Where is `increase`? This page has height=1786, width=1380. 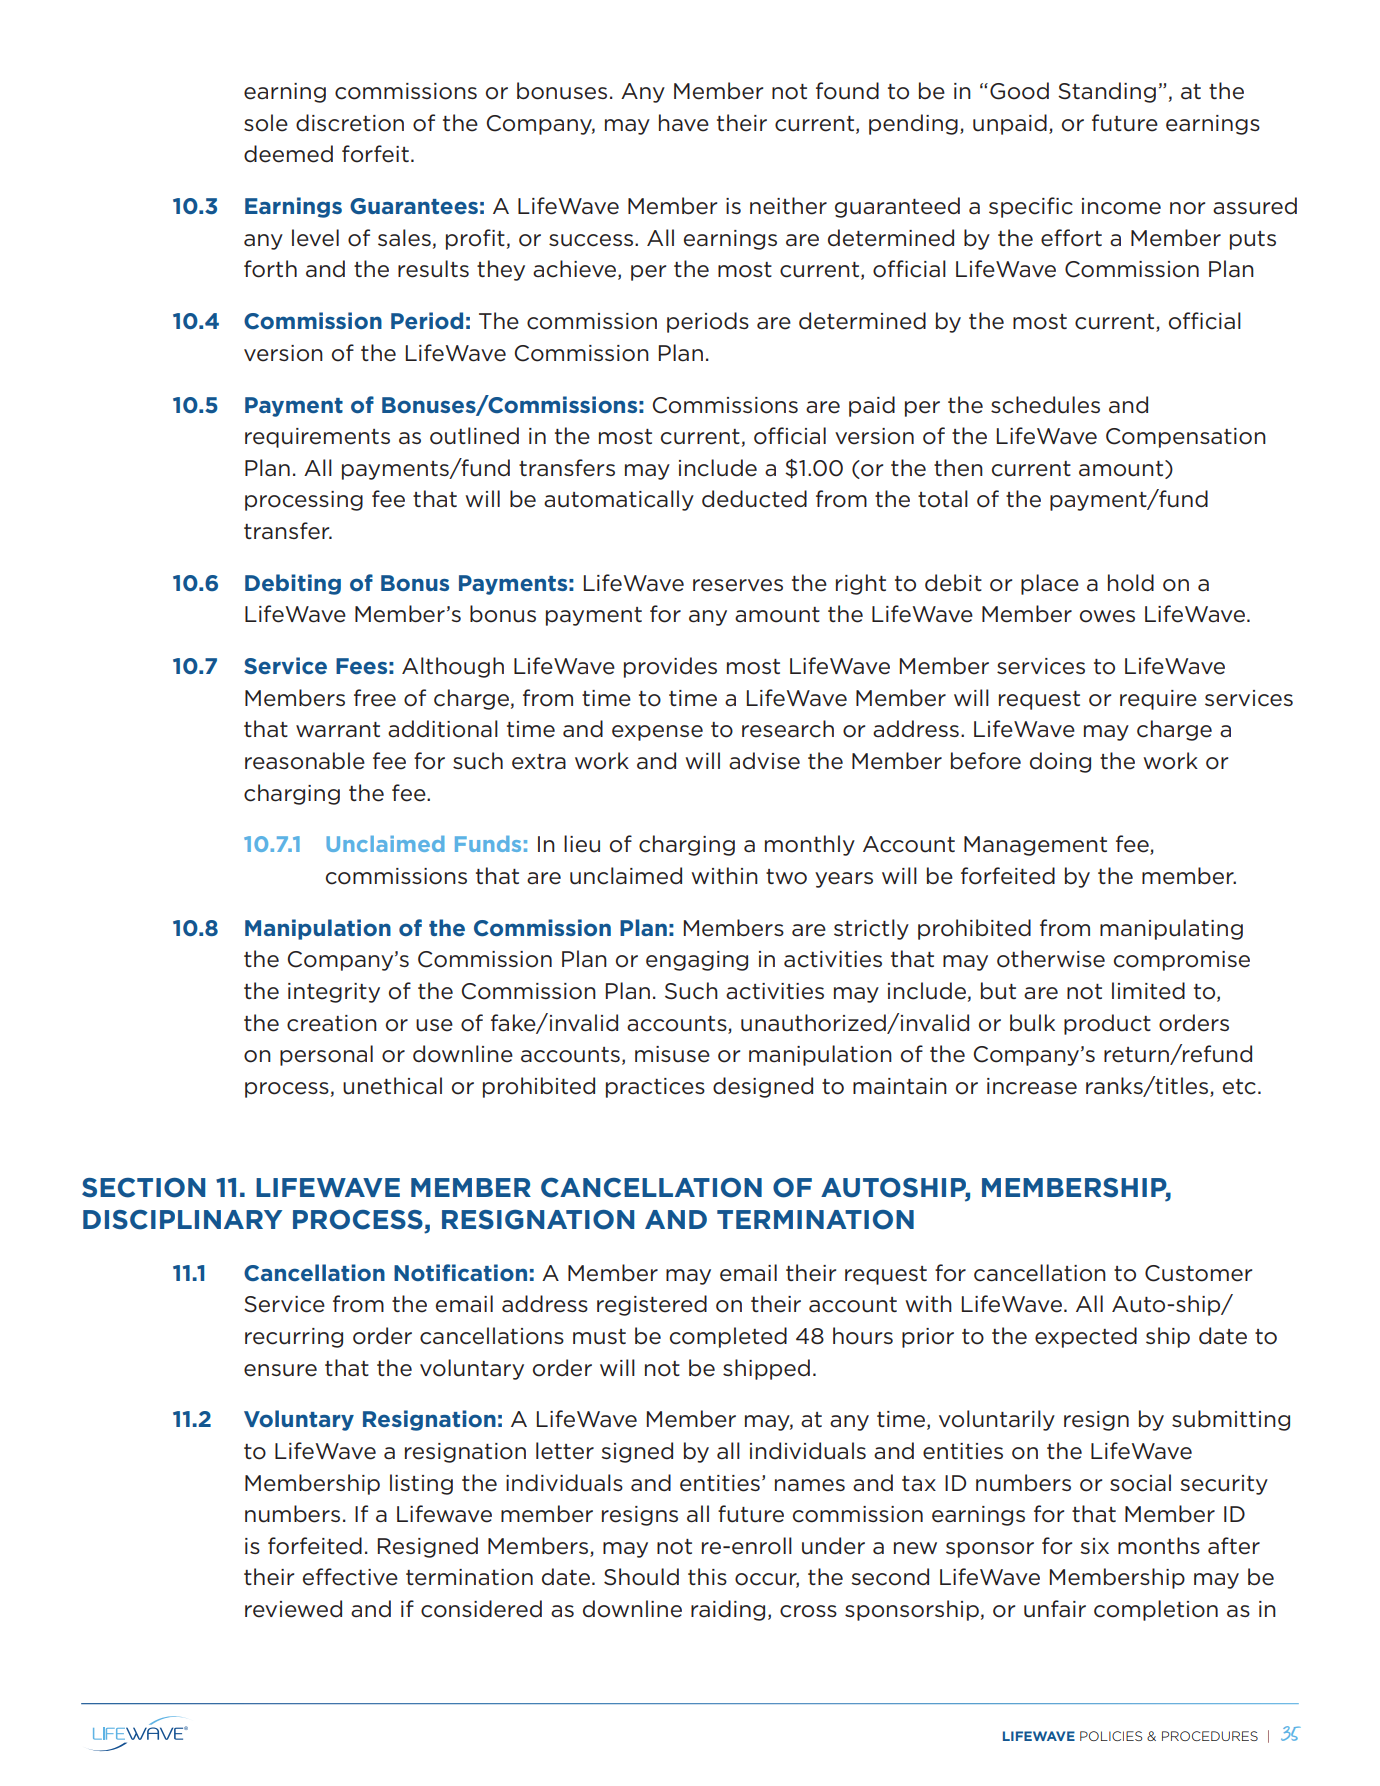 increase is located at coordinates (1032, 1086).
